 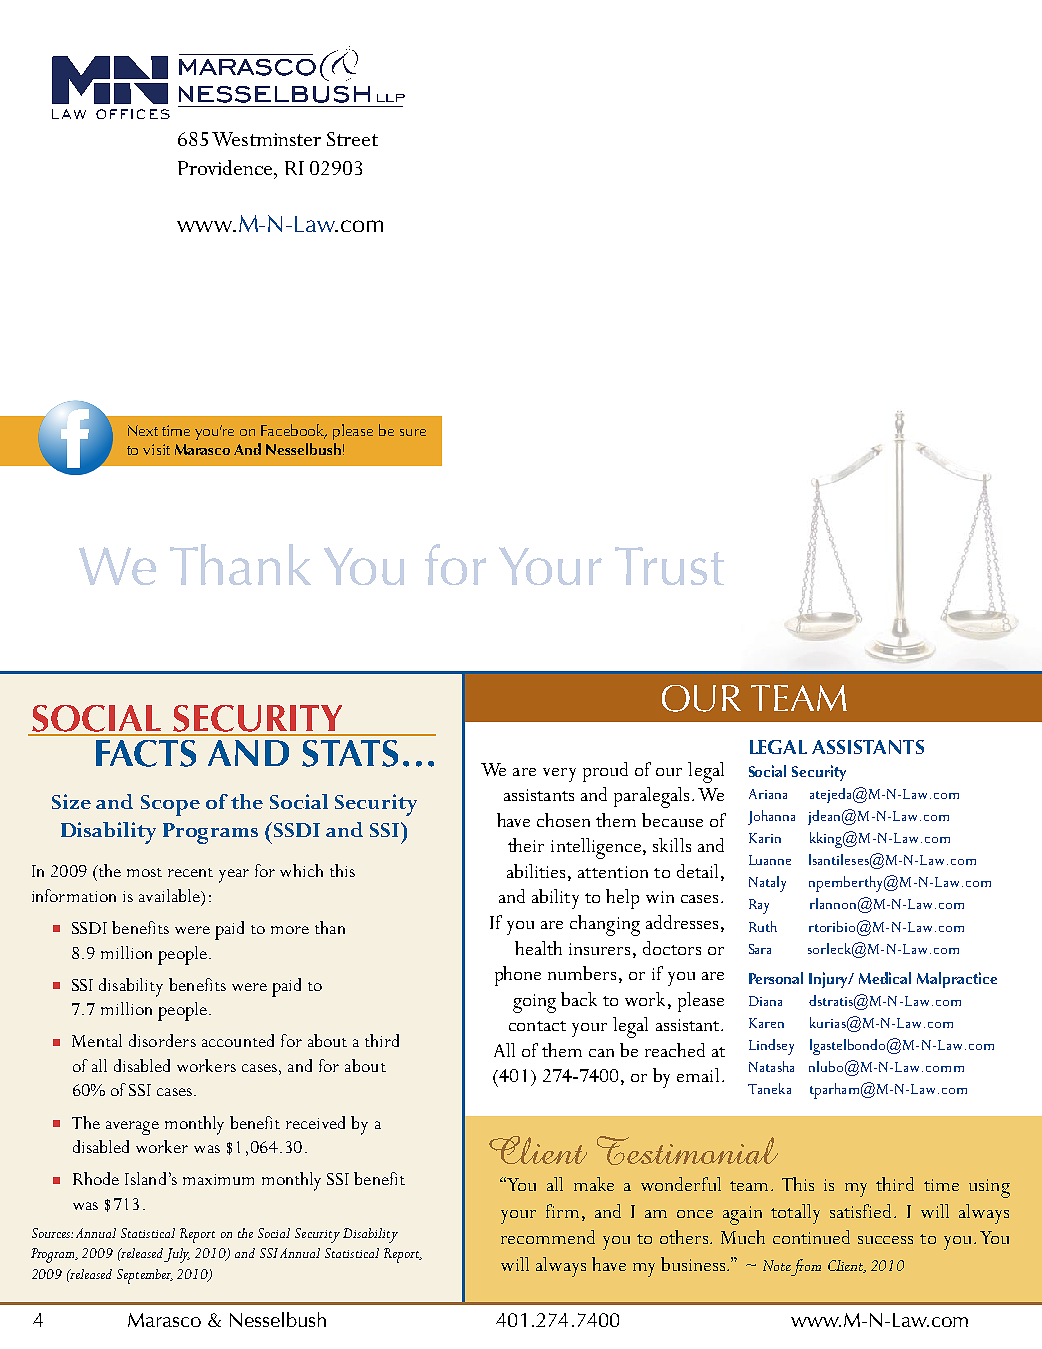 I want to click on success, so click(x=885, y=1240).
